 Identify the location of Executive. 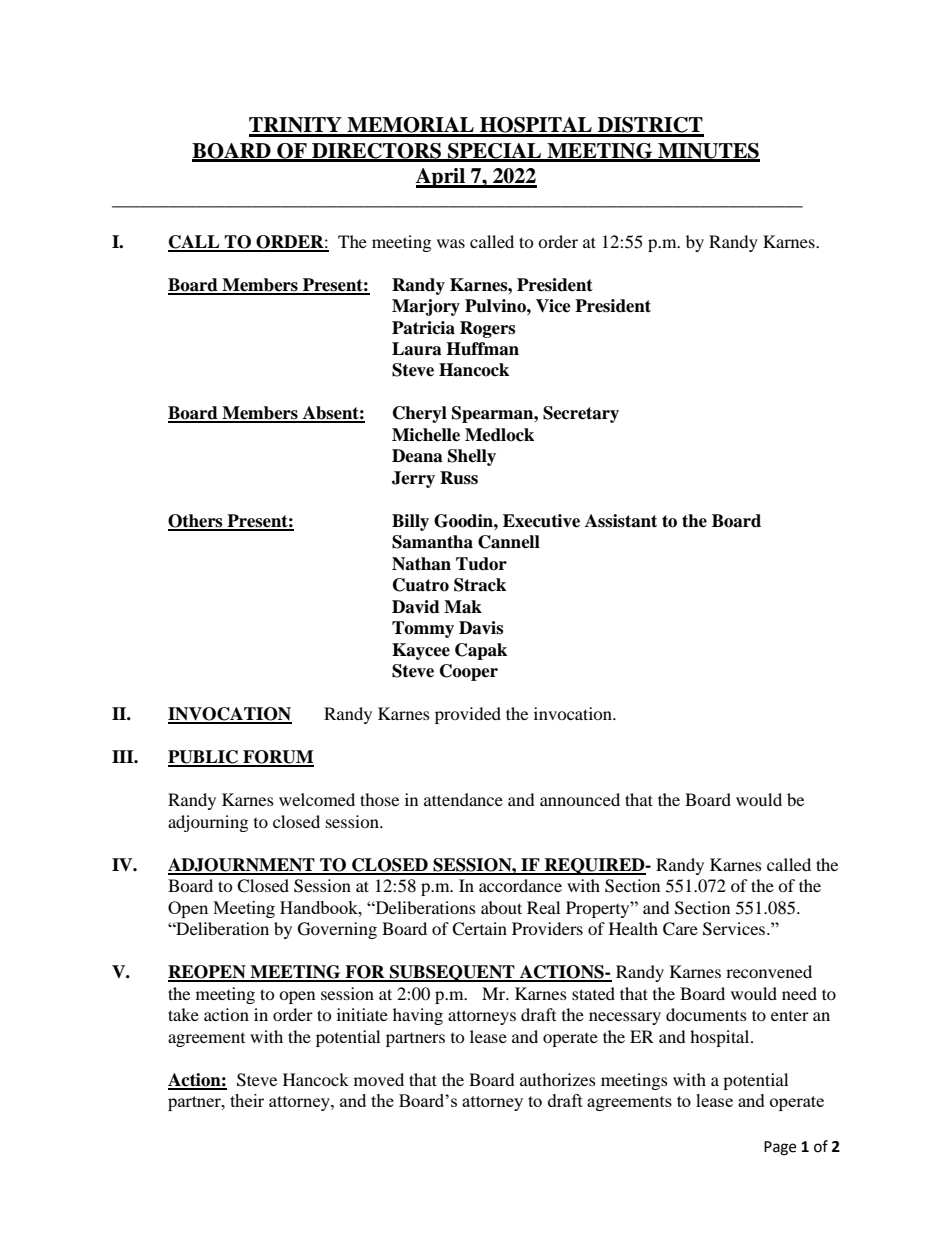
(541, 521).
